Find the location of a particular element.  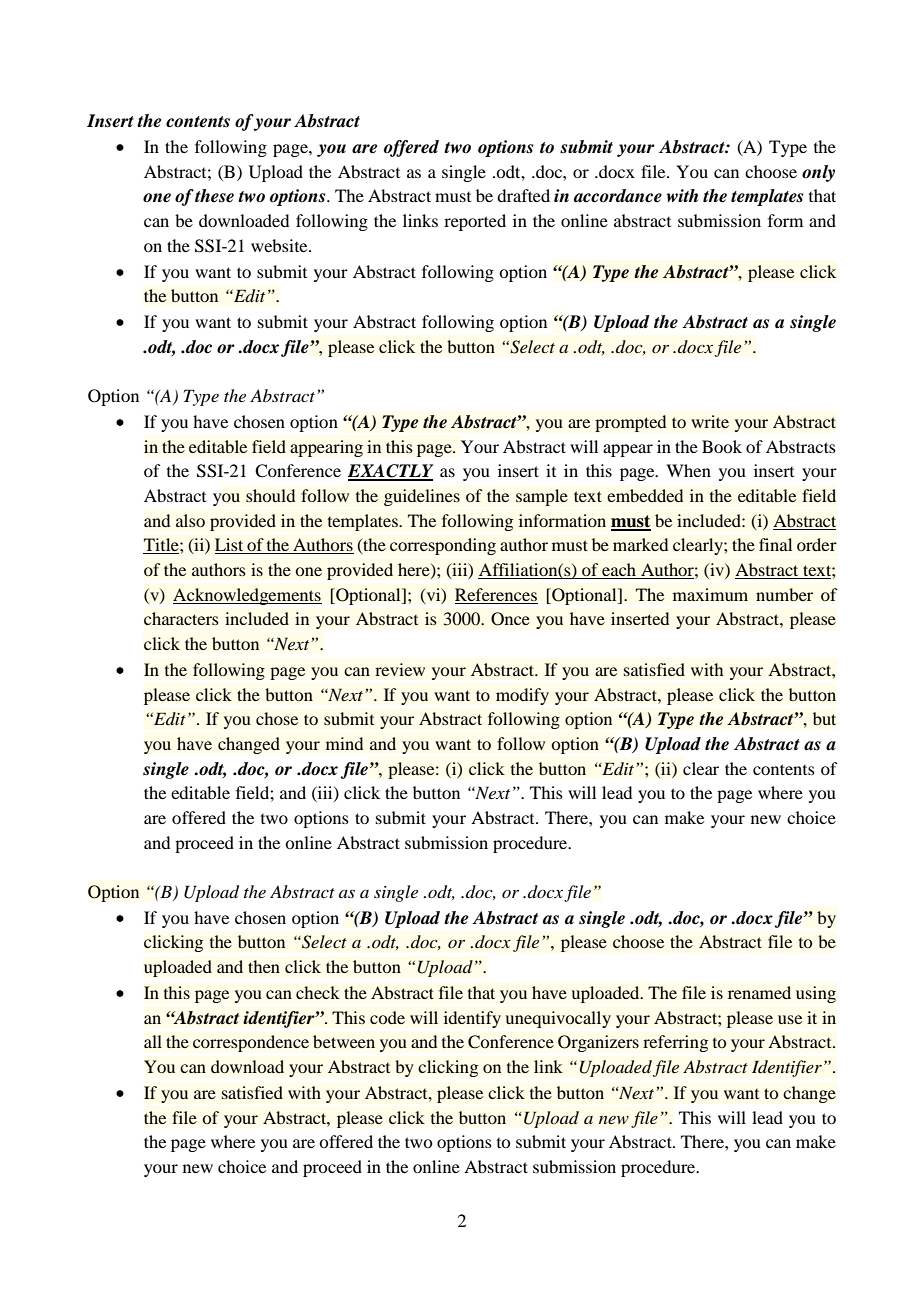

should is located at coordinates (270, 495).
